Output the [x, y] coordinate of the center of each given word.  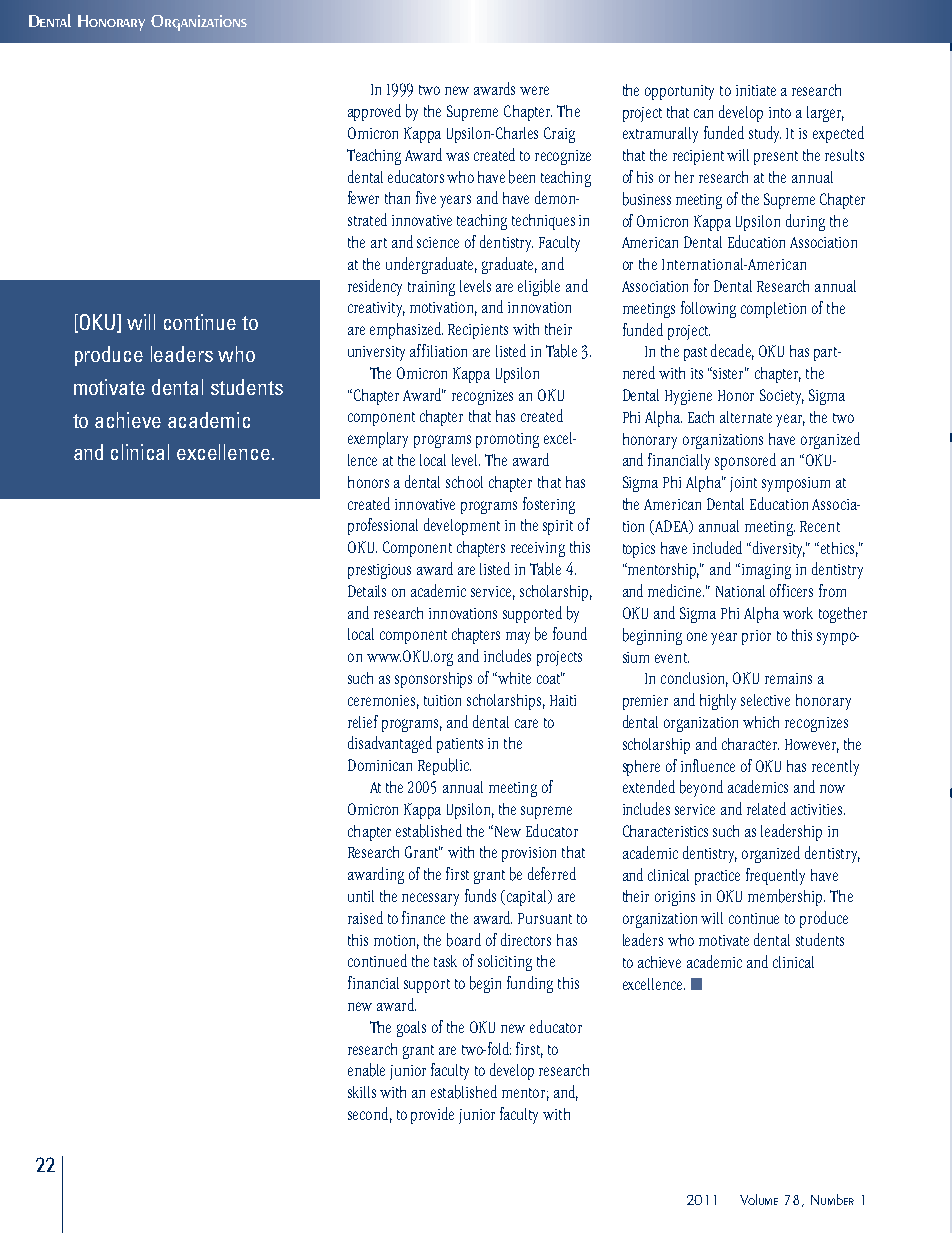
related [766, 808]
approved [374, 112]
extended [649, 786]
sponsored [745, 461]
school [464, 482]
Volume [759, 1199]
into [780, 112]
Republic [444, 766]
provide [432, 1115]
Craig [559, 135]
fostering [549, 505]
